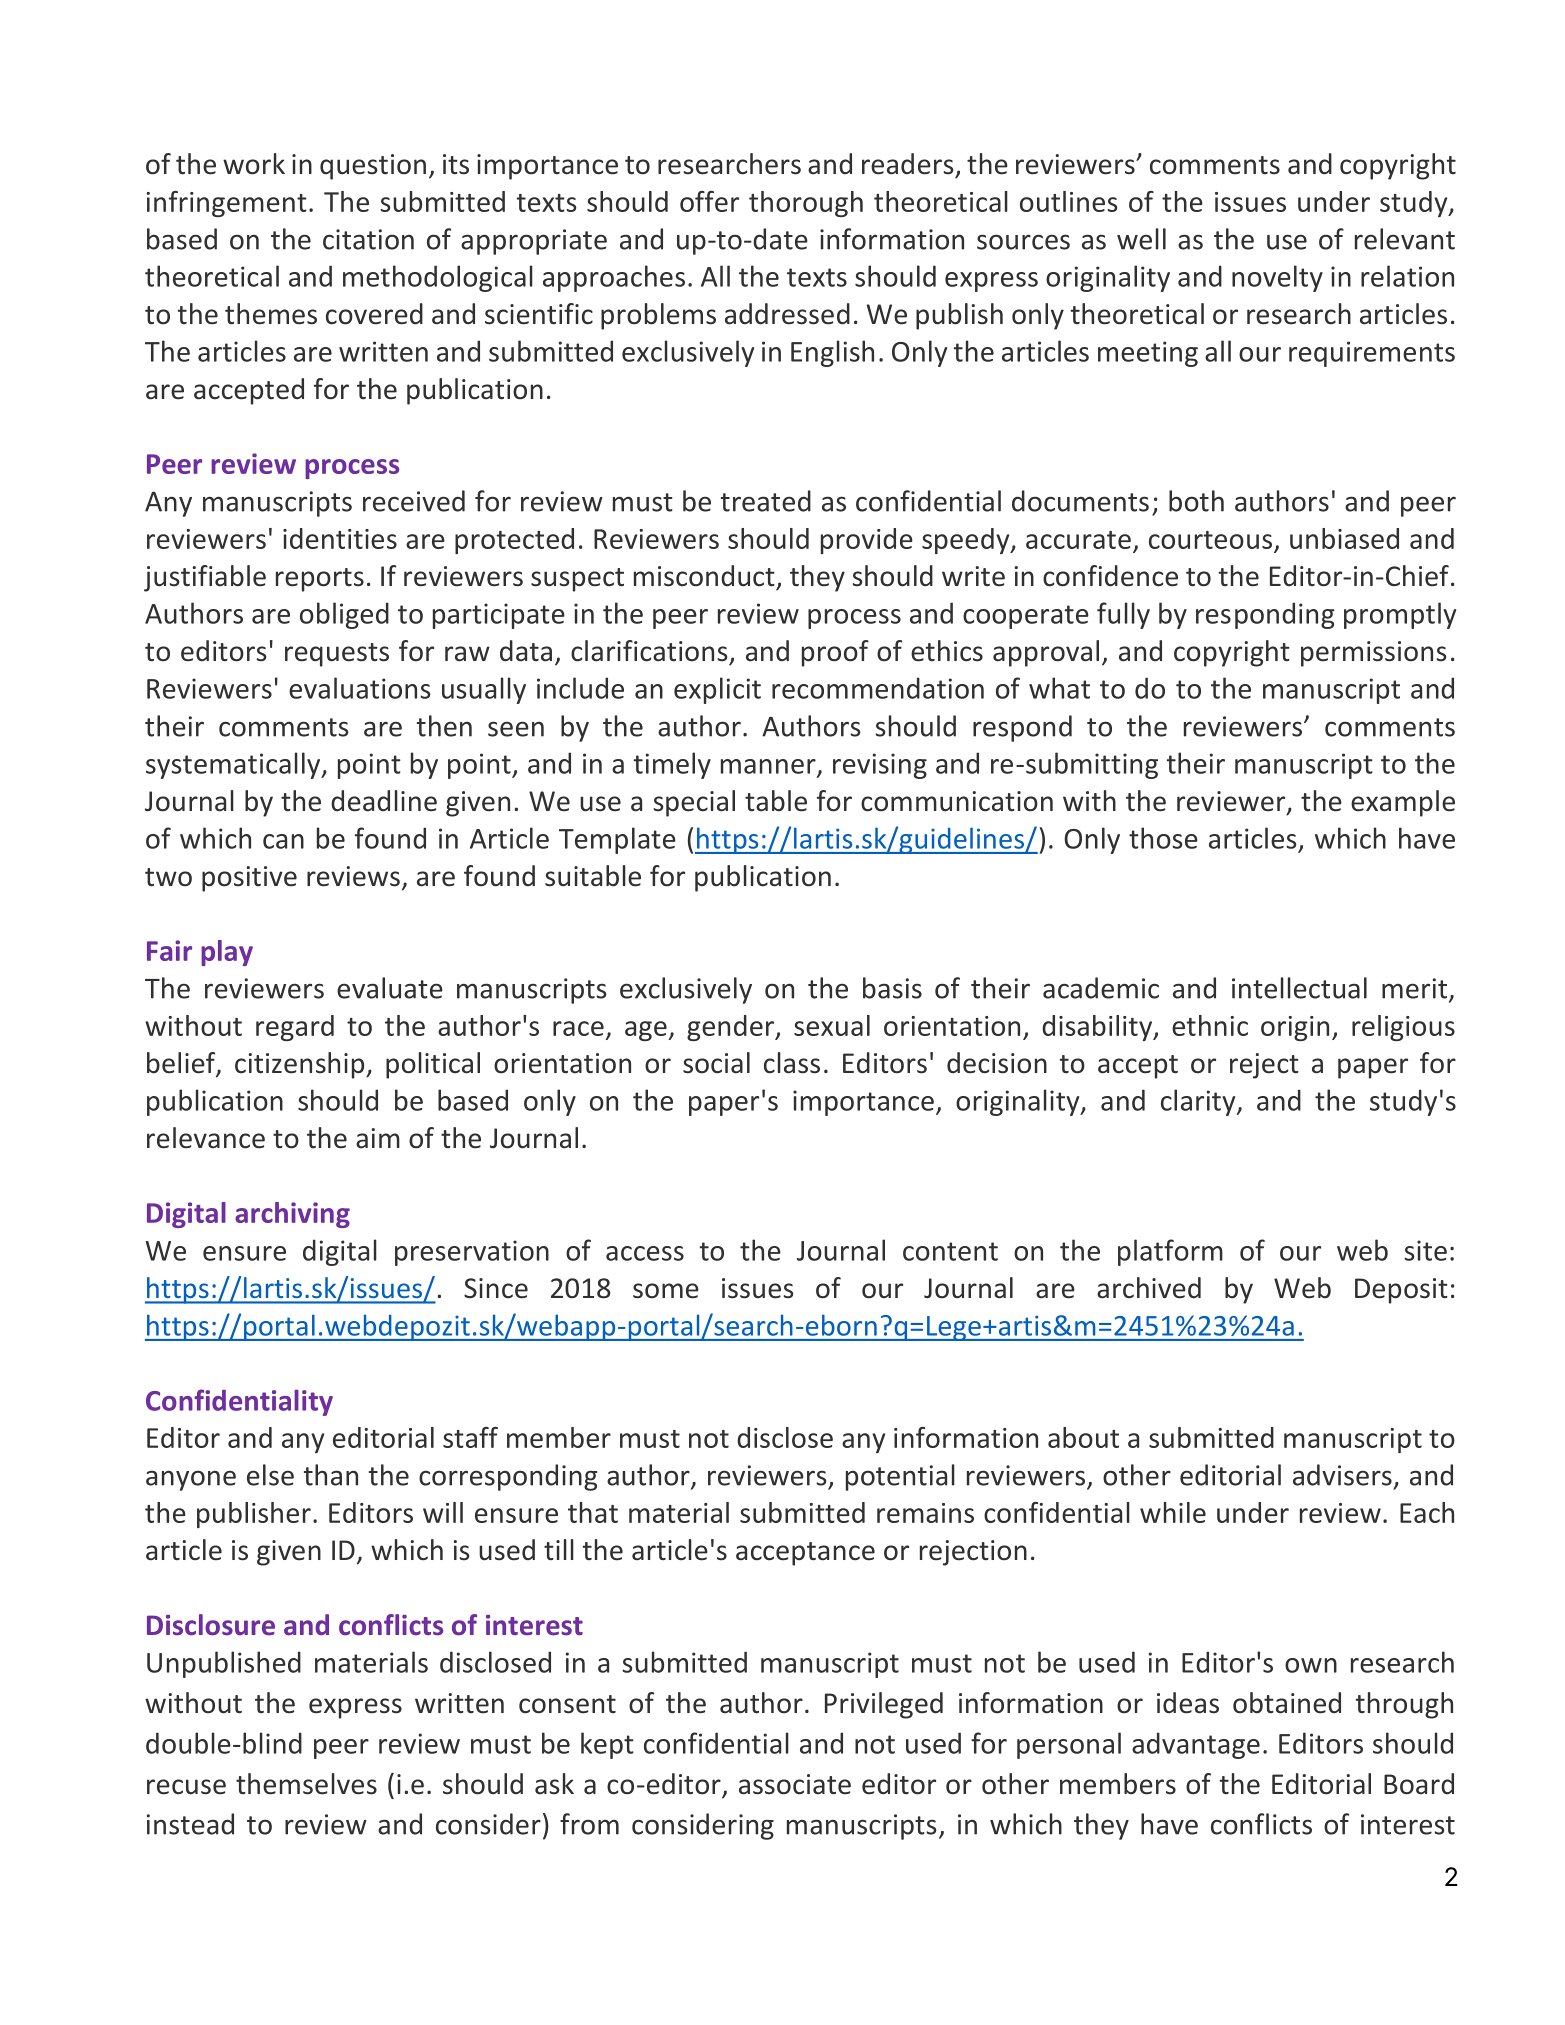 Image resolution: width=1565 pixels, height=2025 pixels. Describe the element at coordinates (806, 204) in the screenshot. I see `thorough` at that location.
